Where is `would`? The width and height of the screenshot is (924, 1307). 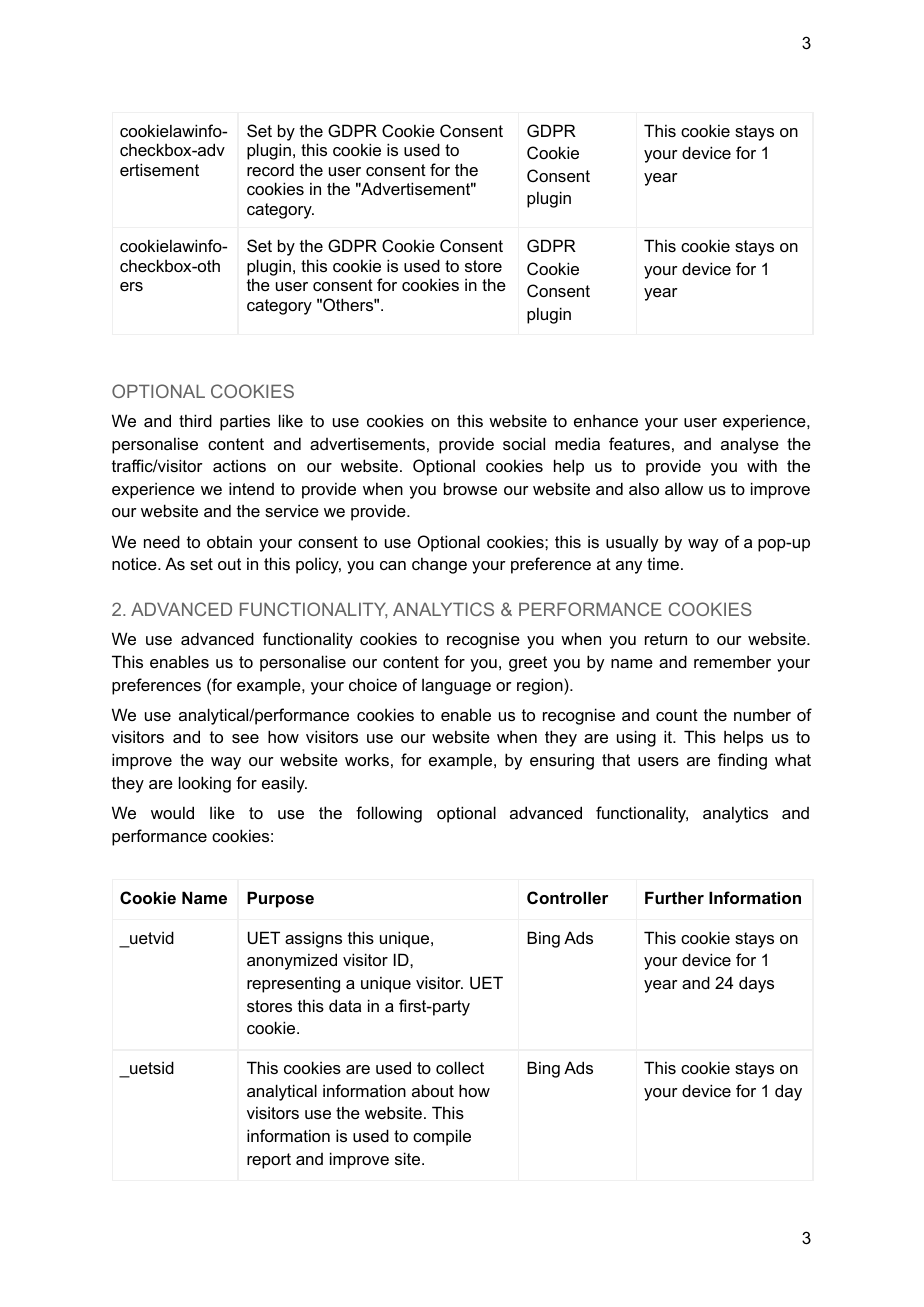
would is located at coordinates (172, 812).
